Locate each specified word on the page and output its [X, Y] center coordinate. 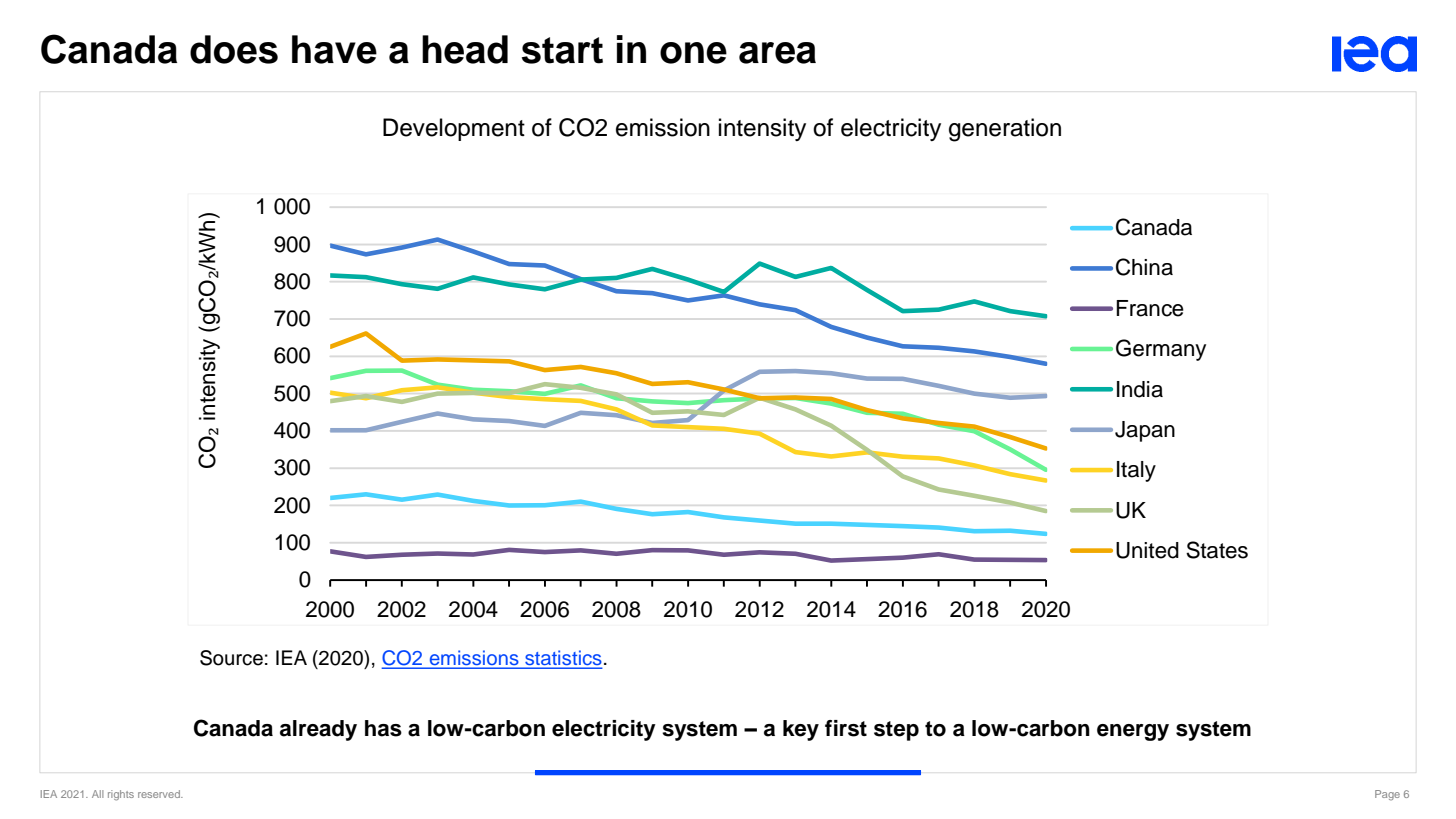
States [1217, 550]
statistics [562, 659]
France [1150, 308]
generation [1005, 130]
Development [454, 129]
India [1140, 389]
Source [231, 658]
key [801, 730]
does [234, 49]
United [1147, 550]
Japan [1145, 431]
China [1144, 267]
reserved [160, 794]
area [777, 53]
